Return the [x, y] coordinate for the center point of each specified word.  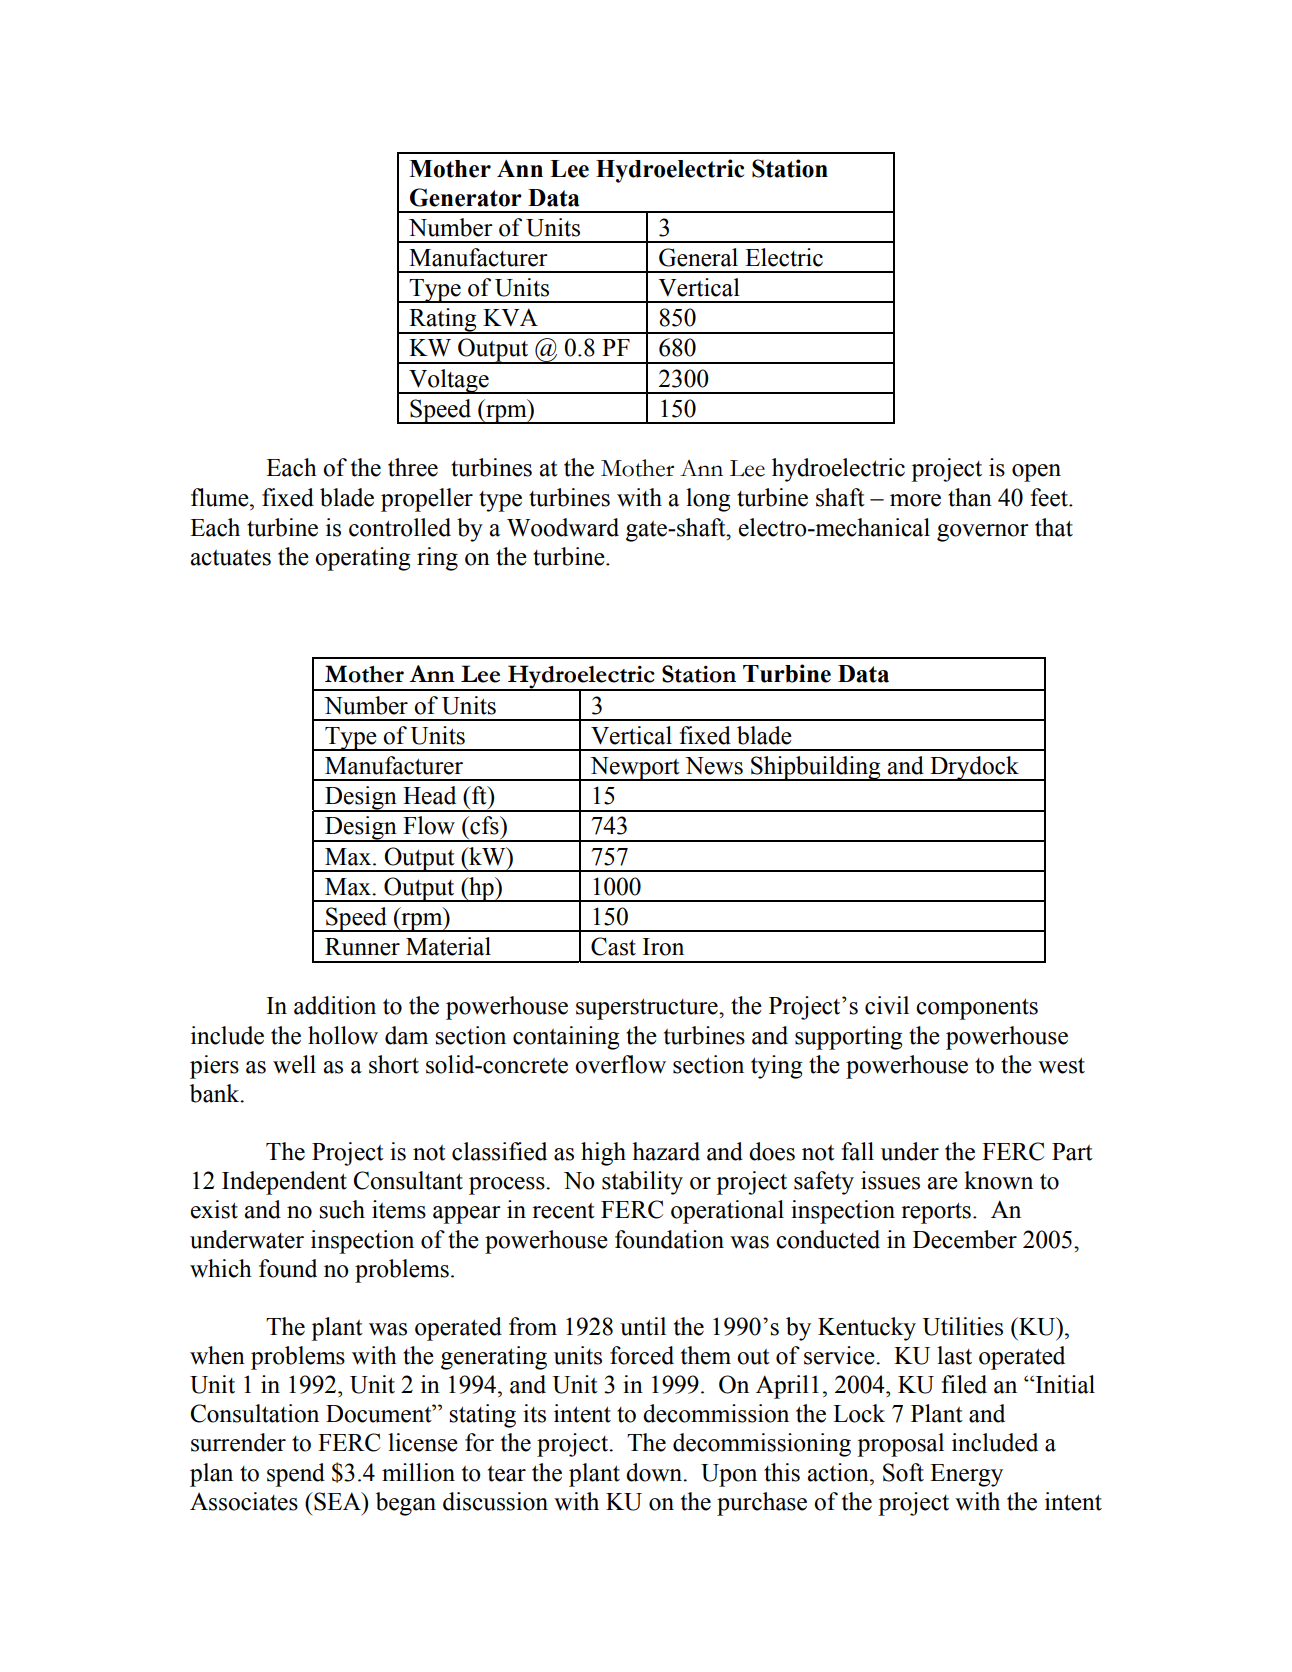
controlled [400, 527]
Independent [284, 1183]
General [698, 257]
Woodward [563, 527]
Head [429, 795]
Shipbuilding [816, 768]
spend [296, 1475]
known [998, 1180]
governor [983, 533]
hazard [666, 1151]
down [655, 1472]
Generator [466, 197]
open [1036, 473]
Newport [635, 769]
